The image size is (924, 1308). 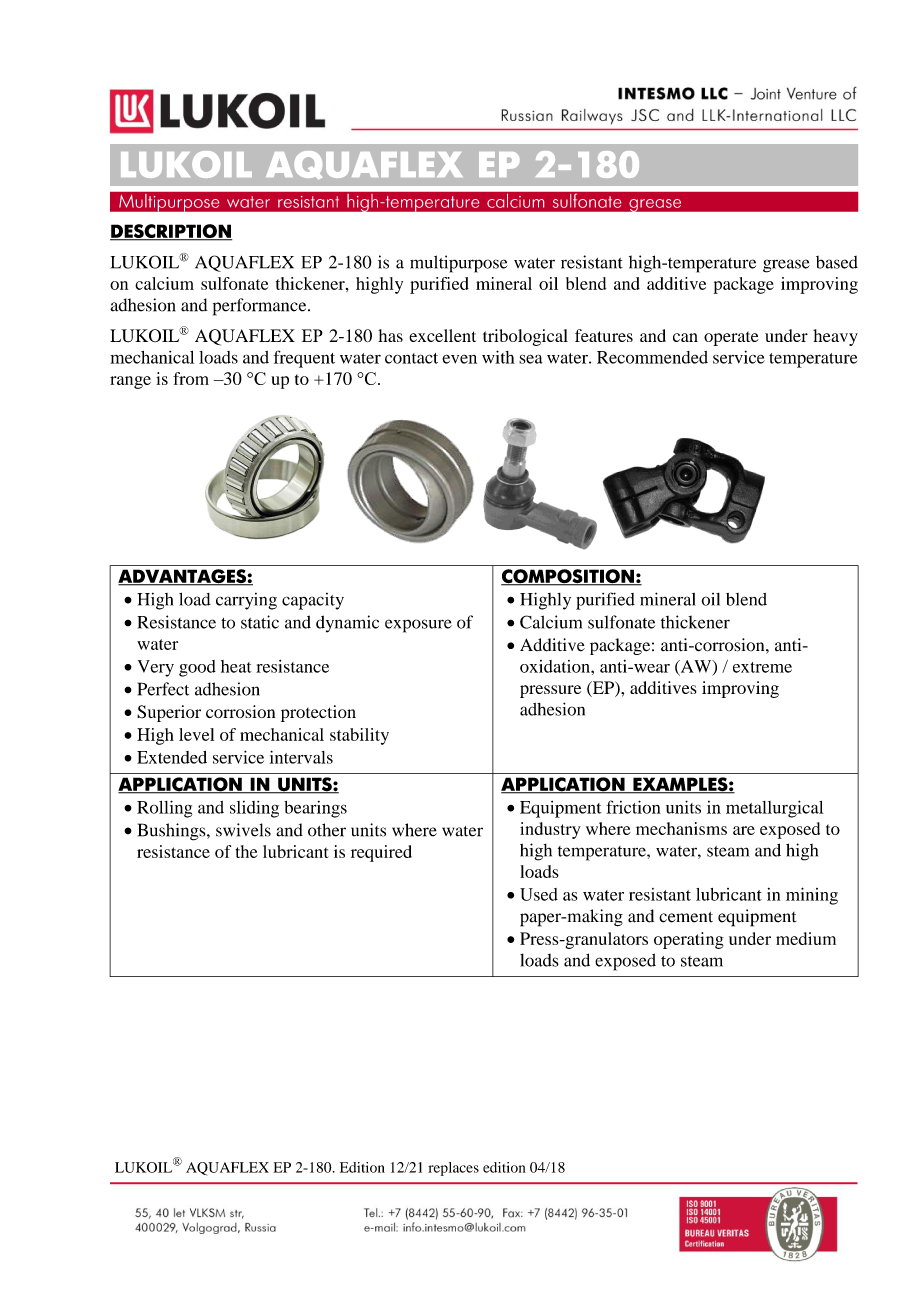 I want to click on extreme, so click(x=762, y=667).
